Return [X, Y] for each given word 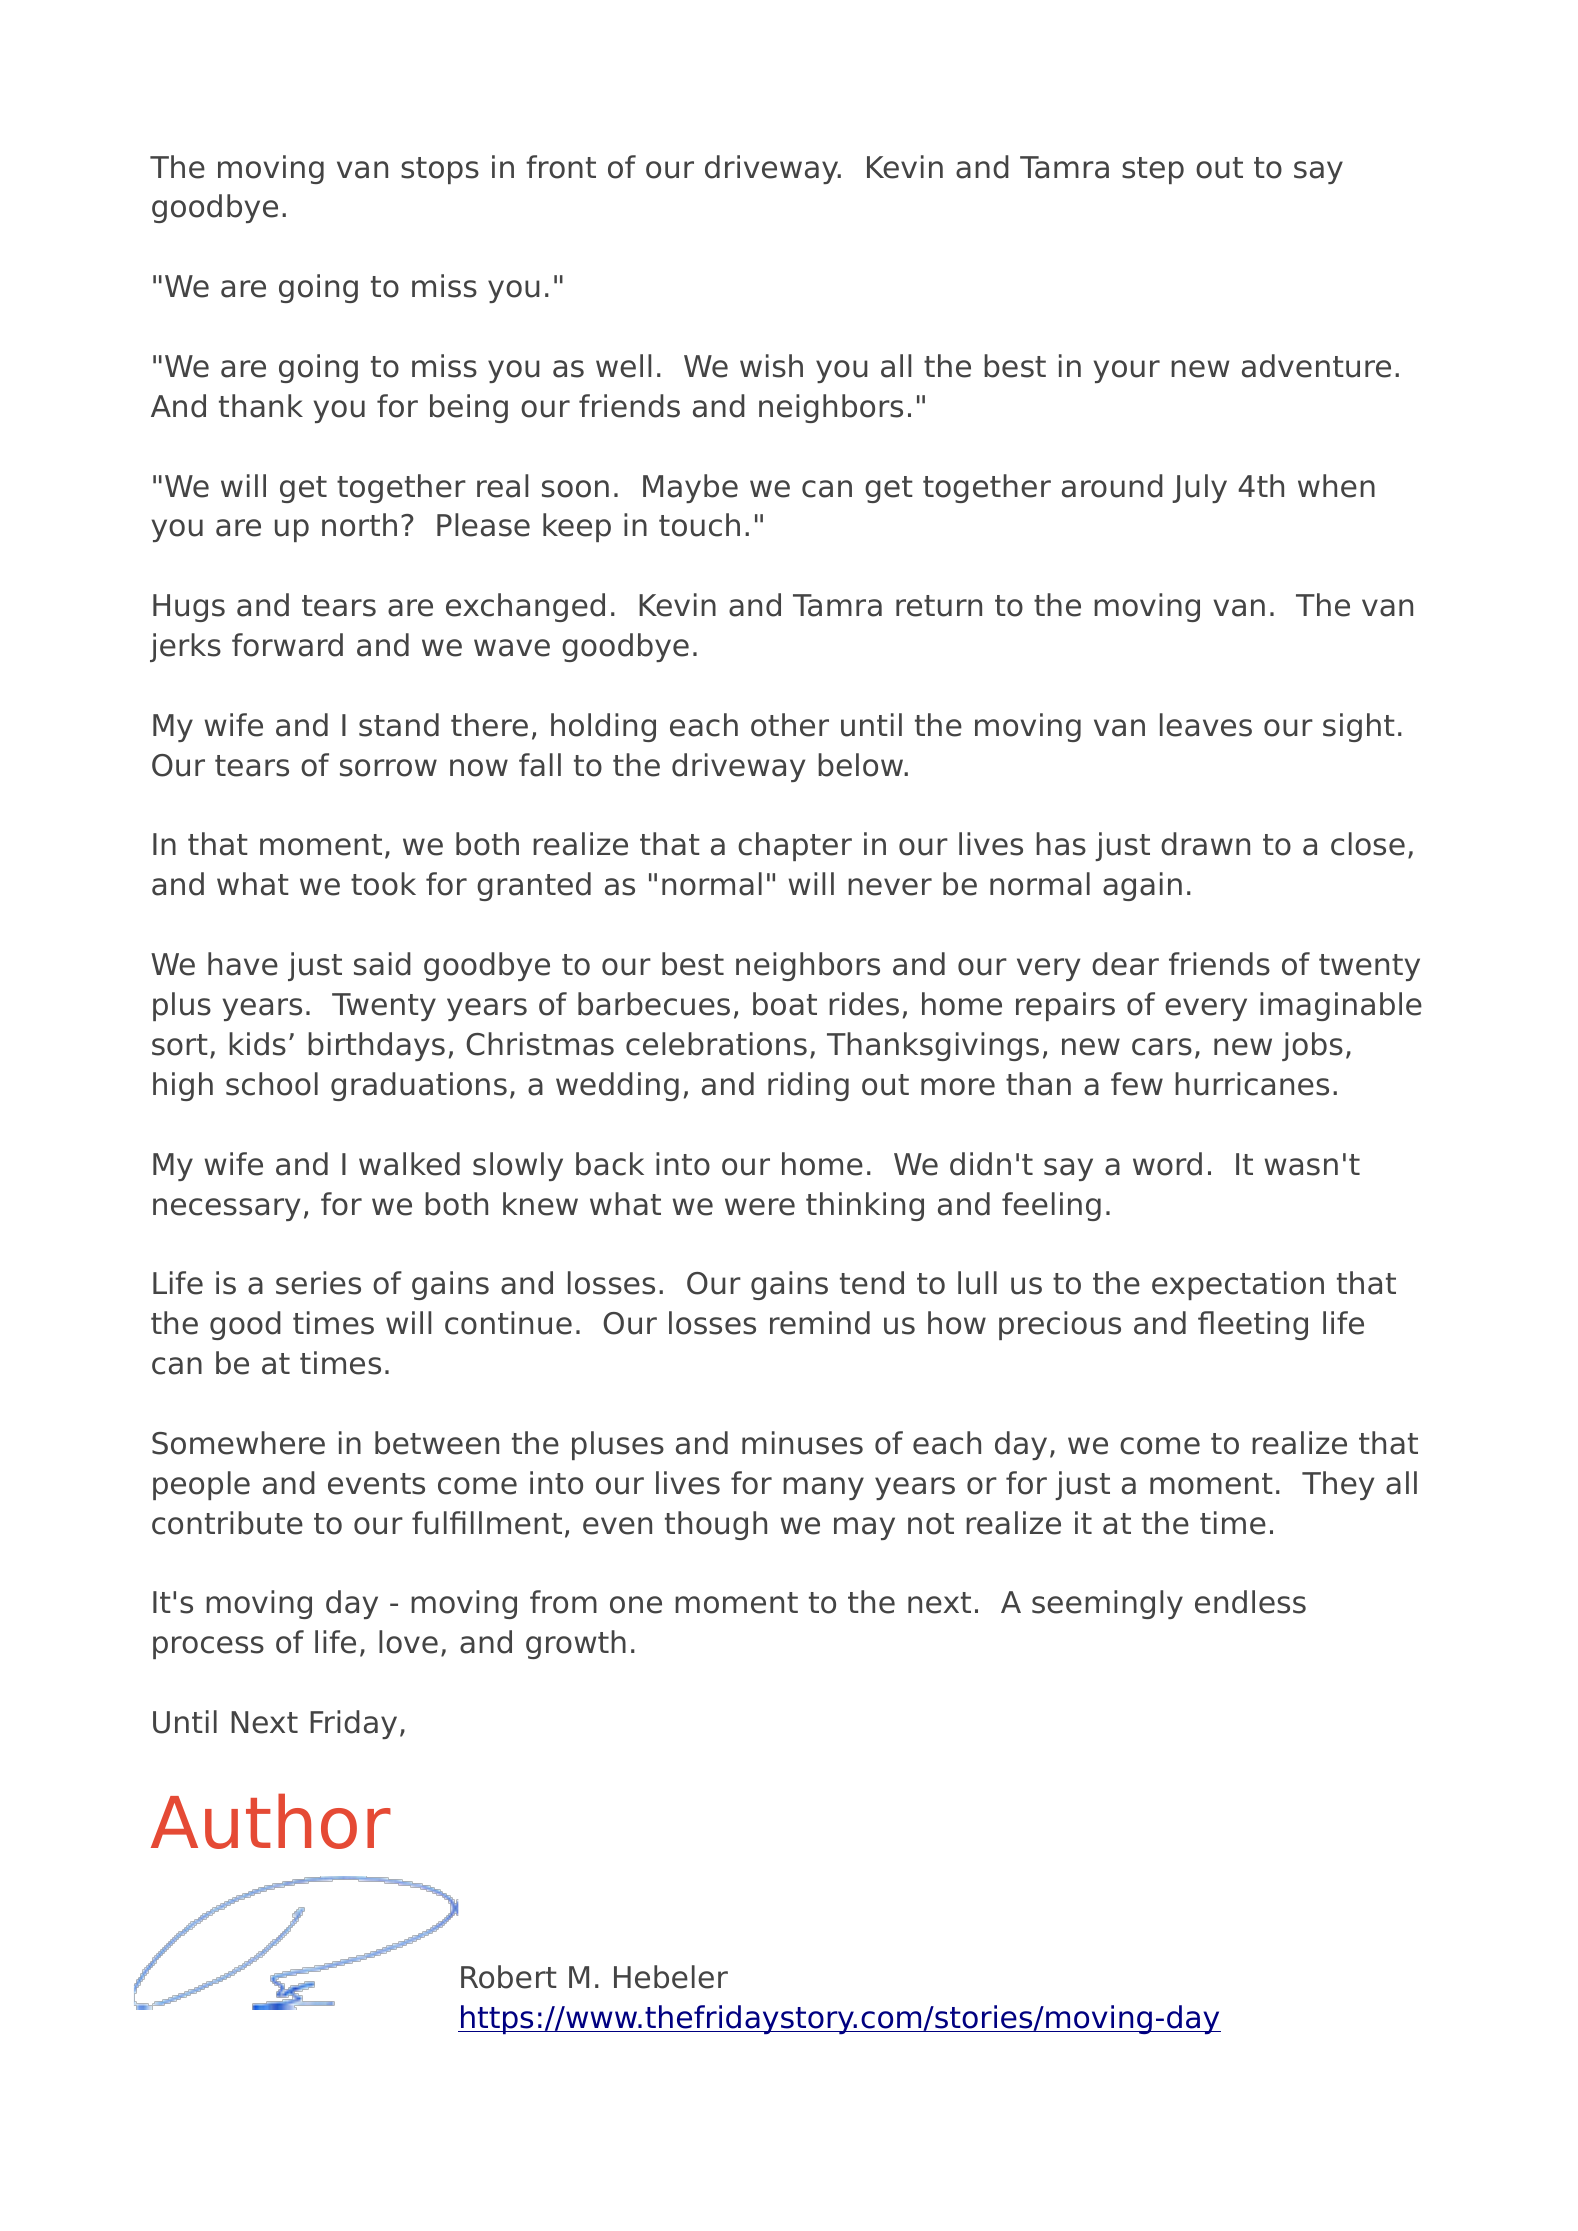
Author [271, 1821]
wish [771, 366]
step [1153, 170]
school [272, 1084]
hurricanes [1252, 1084]
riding [808, 1086]
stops [440, 170]
